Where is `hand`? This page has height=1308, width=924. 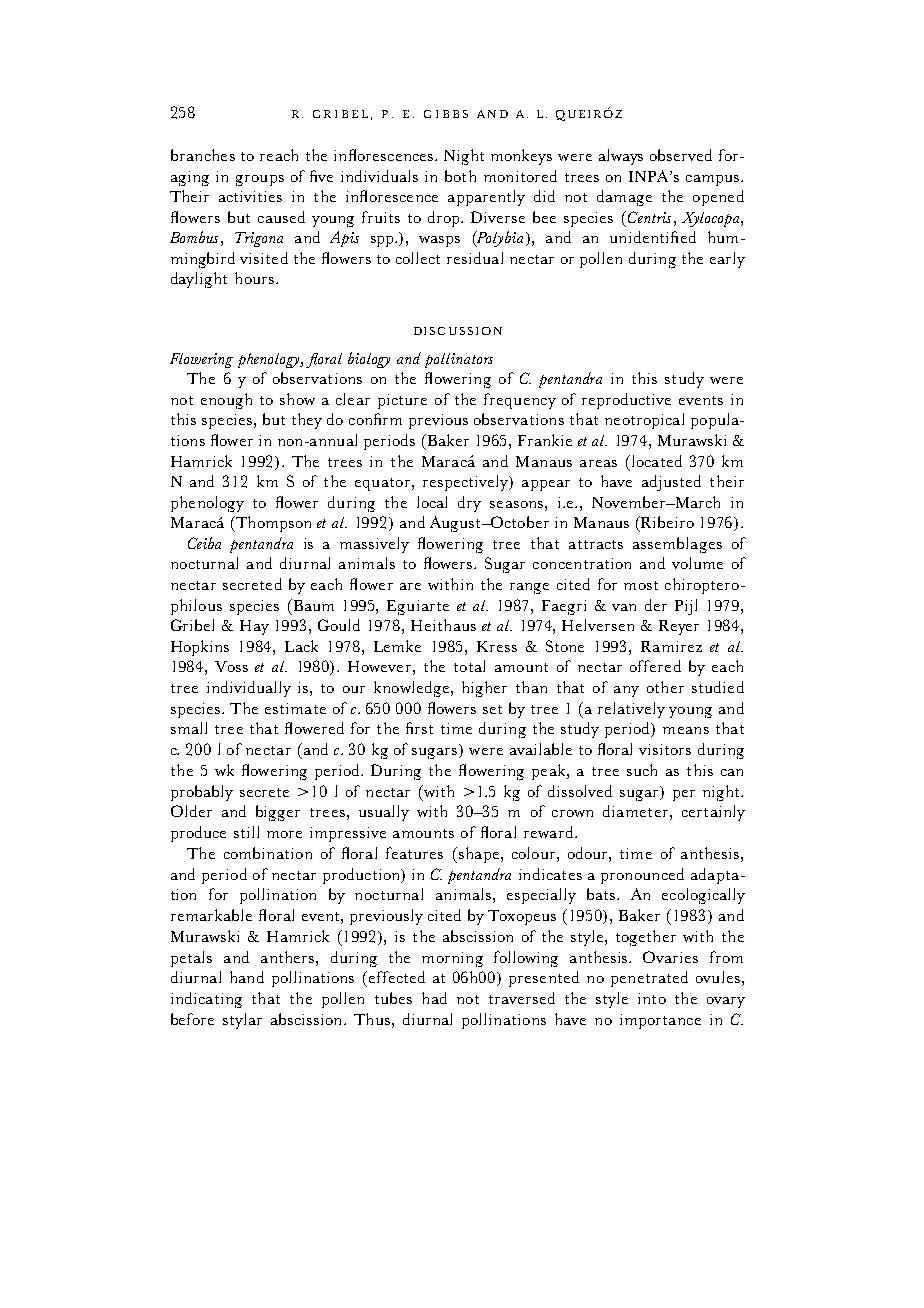
hand is located at coordinates (247, 977).
